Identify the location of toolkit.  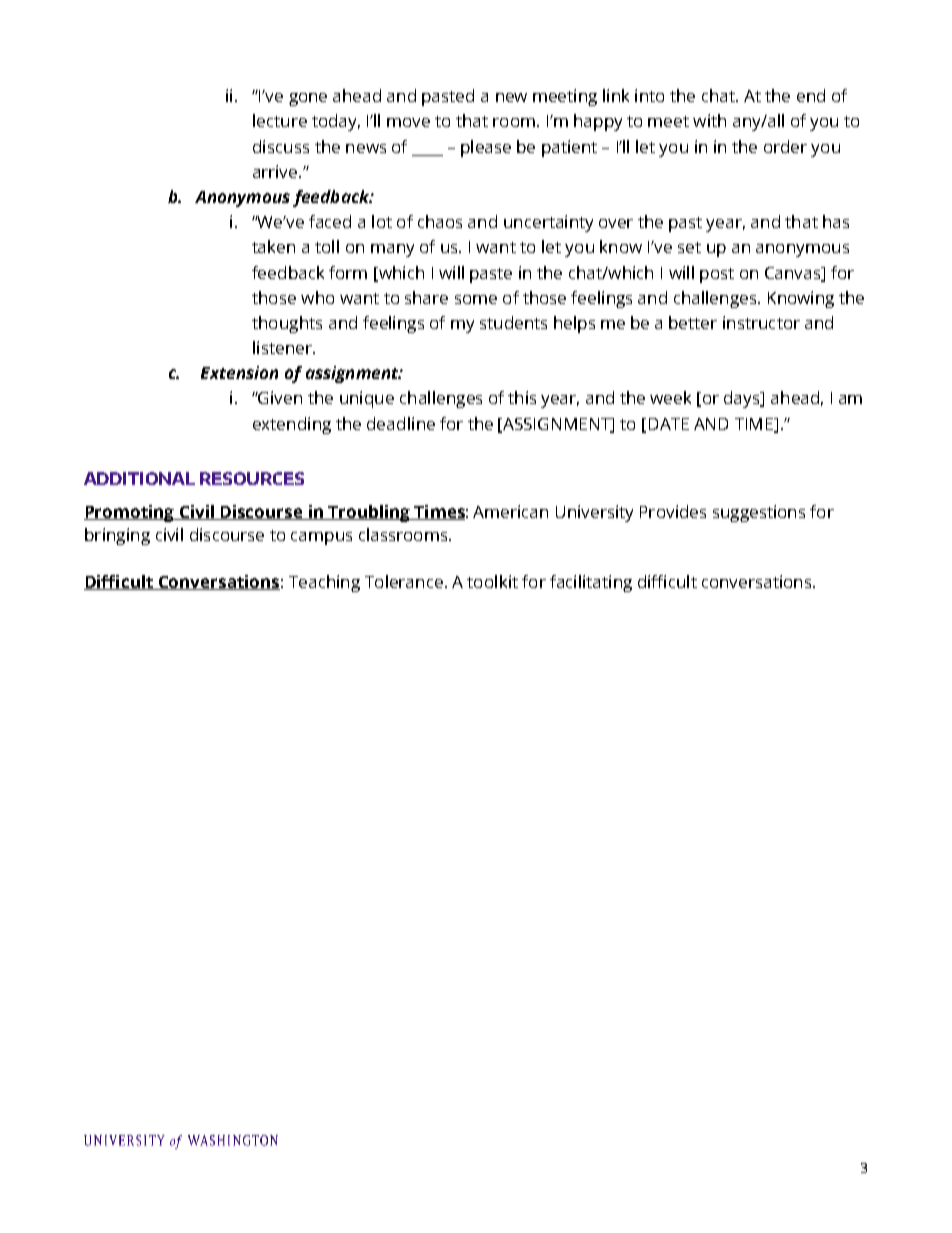
(492, 581).
